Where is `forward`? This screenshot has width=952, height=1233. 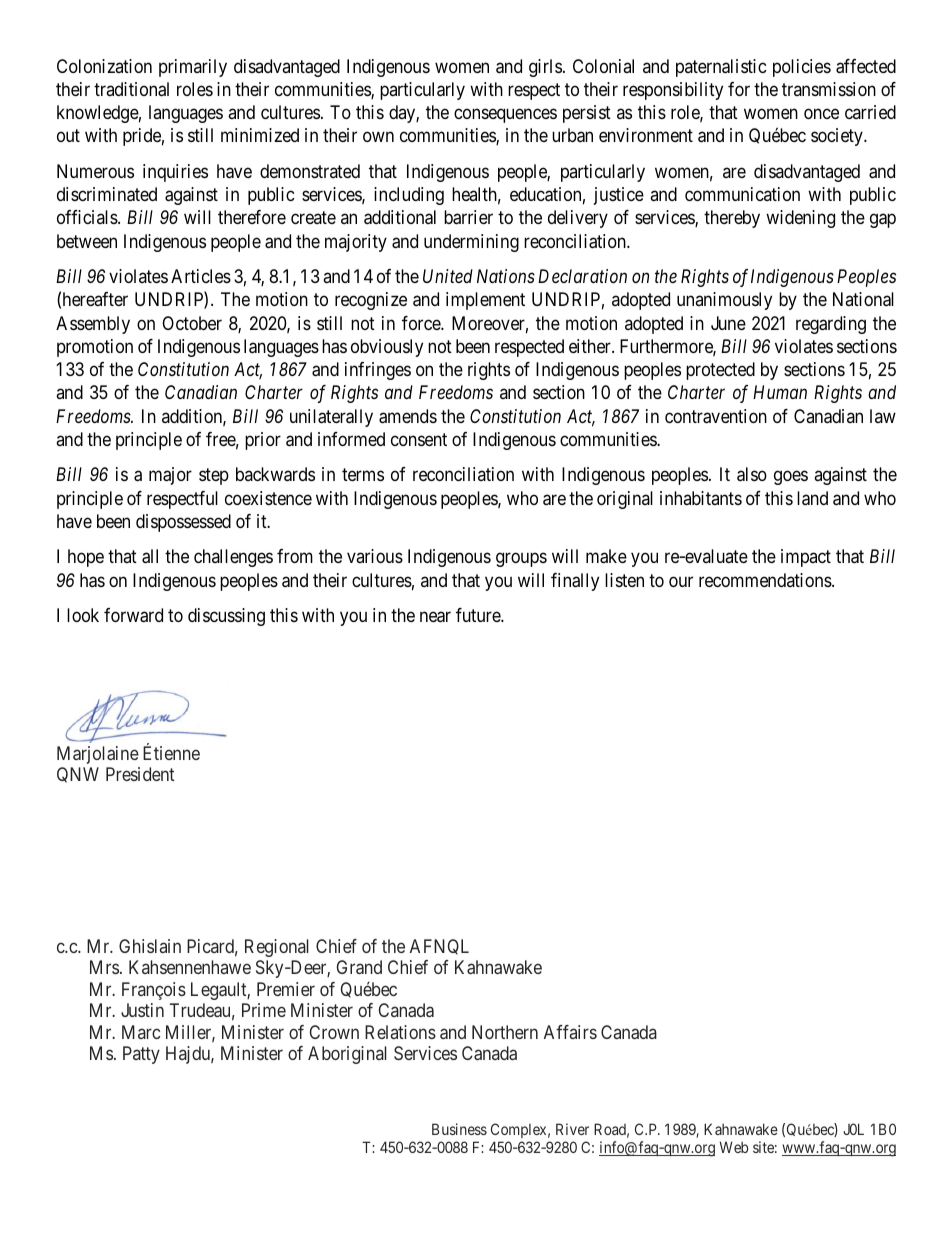 forward is located at coordinates (133, 615).
